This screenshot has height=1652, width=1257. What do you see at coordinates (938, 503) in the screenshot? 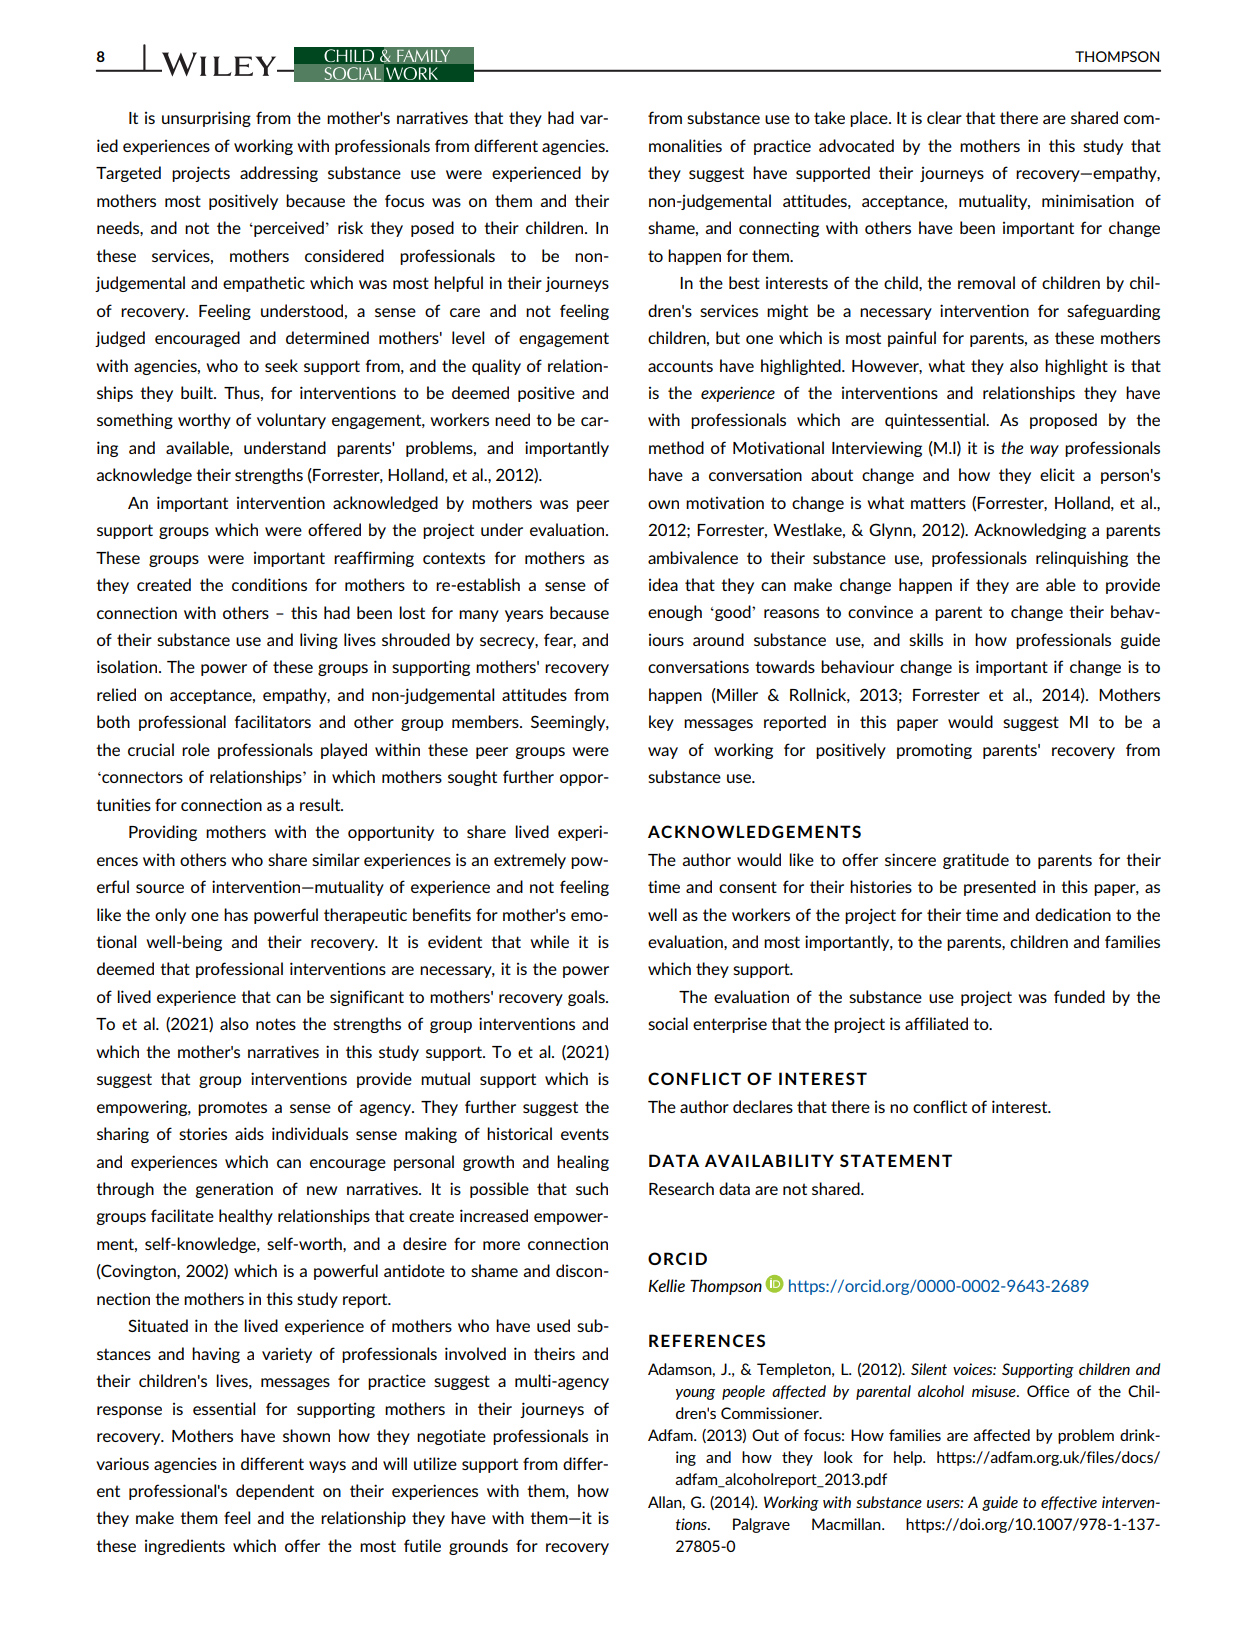
I see `matters` at bounding box center [938, 503].
